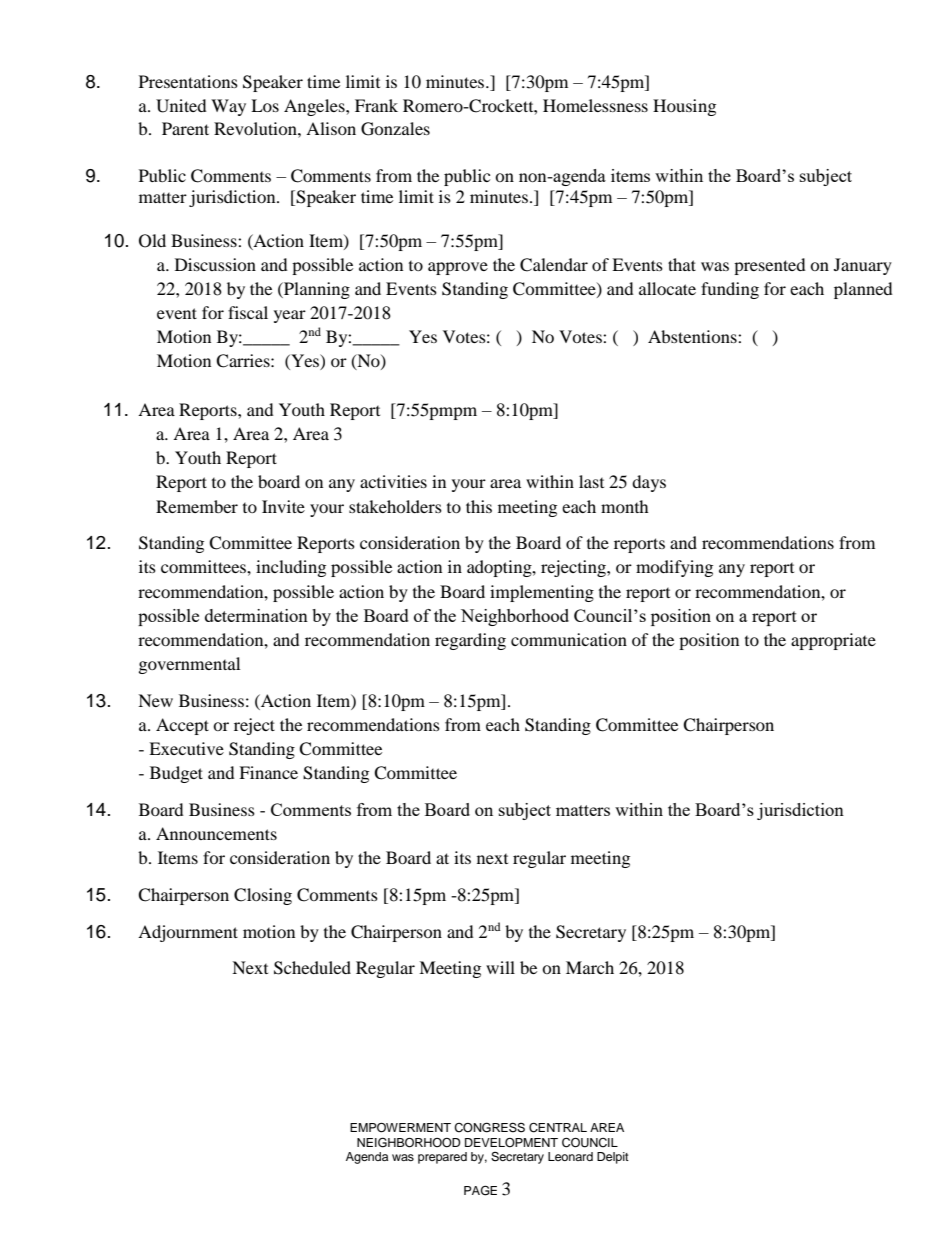 This screenshot has width=952, height=1233. I want to click on Way, so click(228, 107).
